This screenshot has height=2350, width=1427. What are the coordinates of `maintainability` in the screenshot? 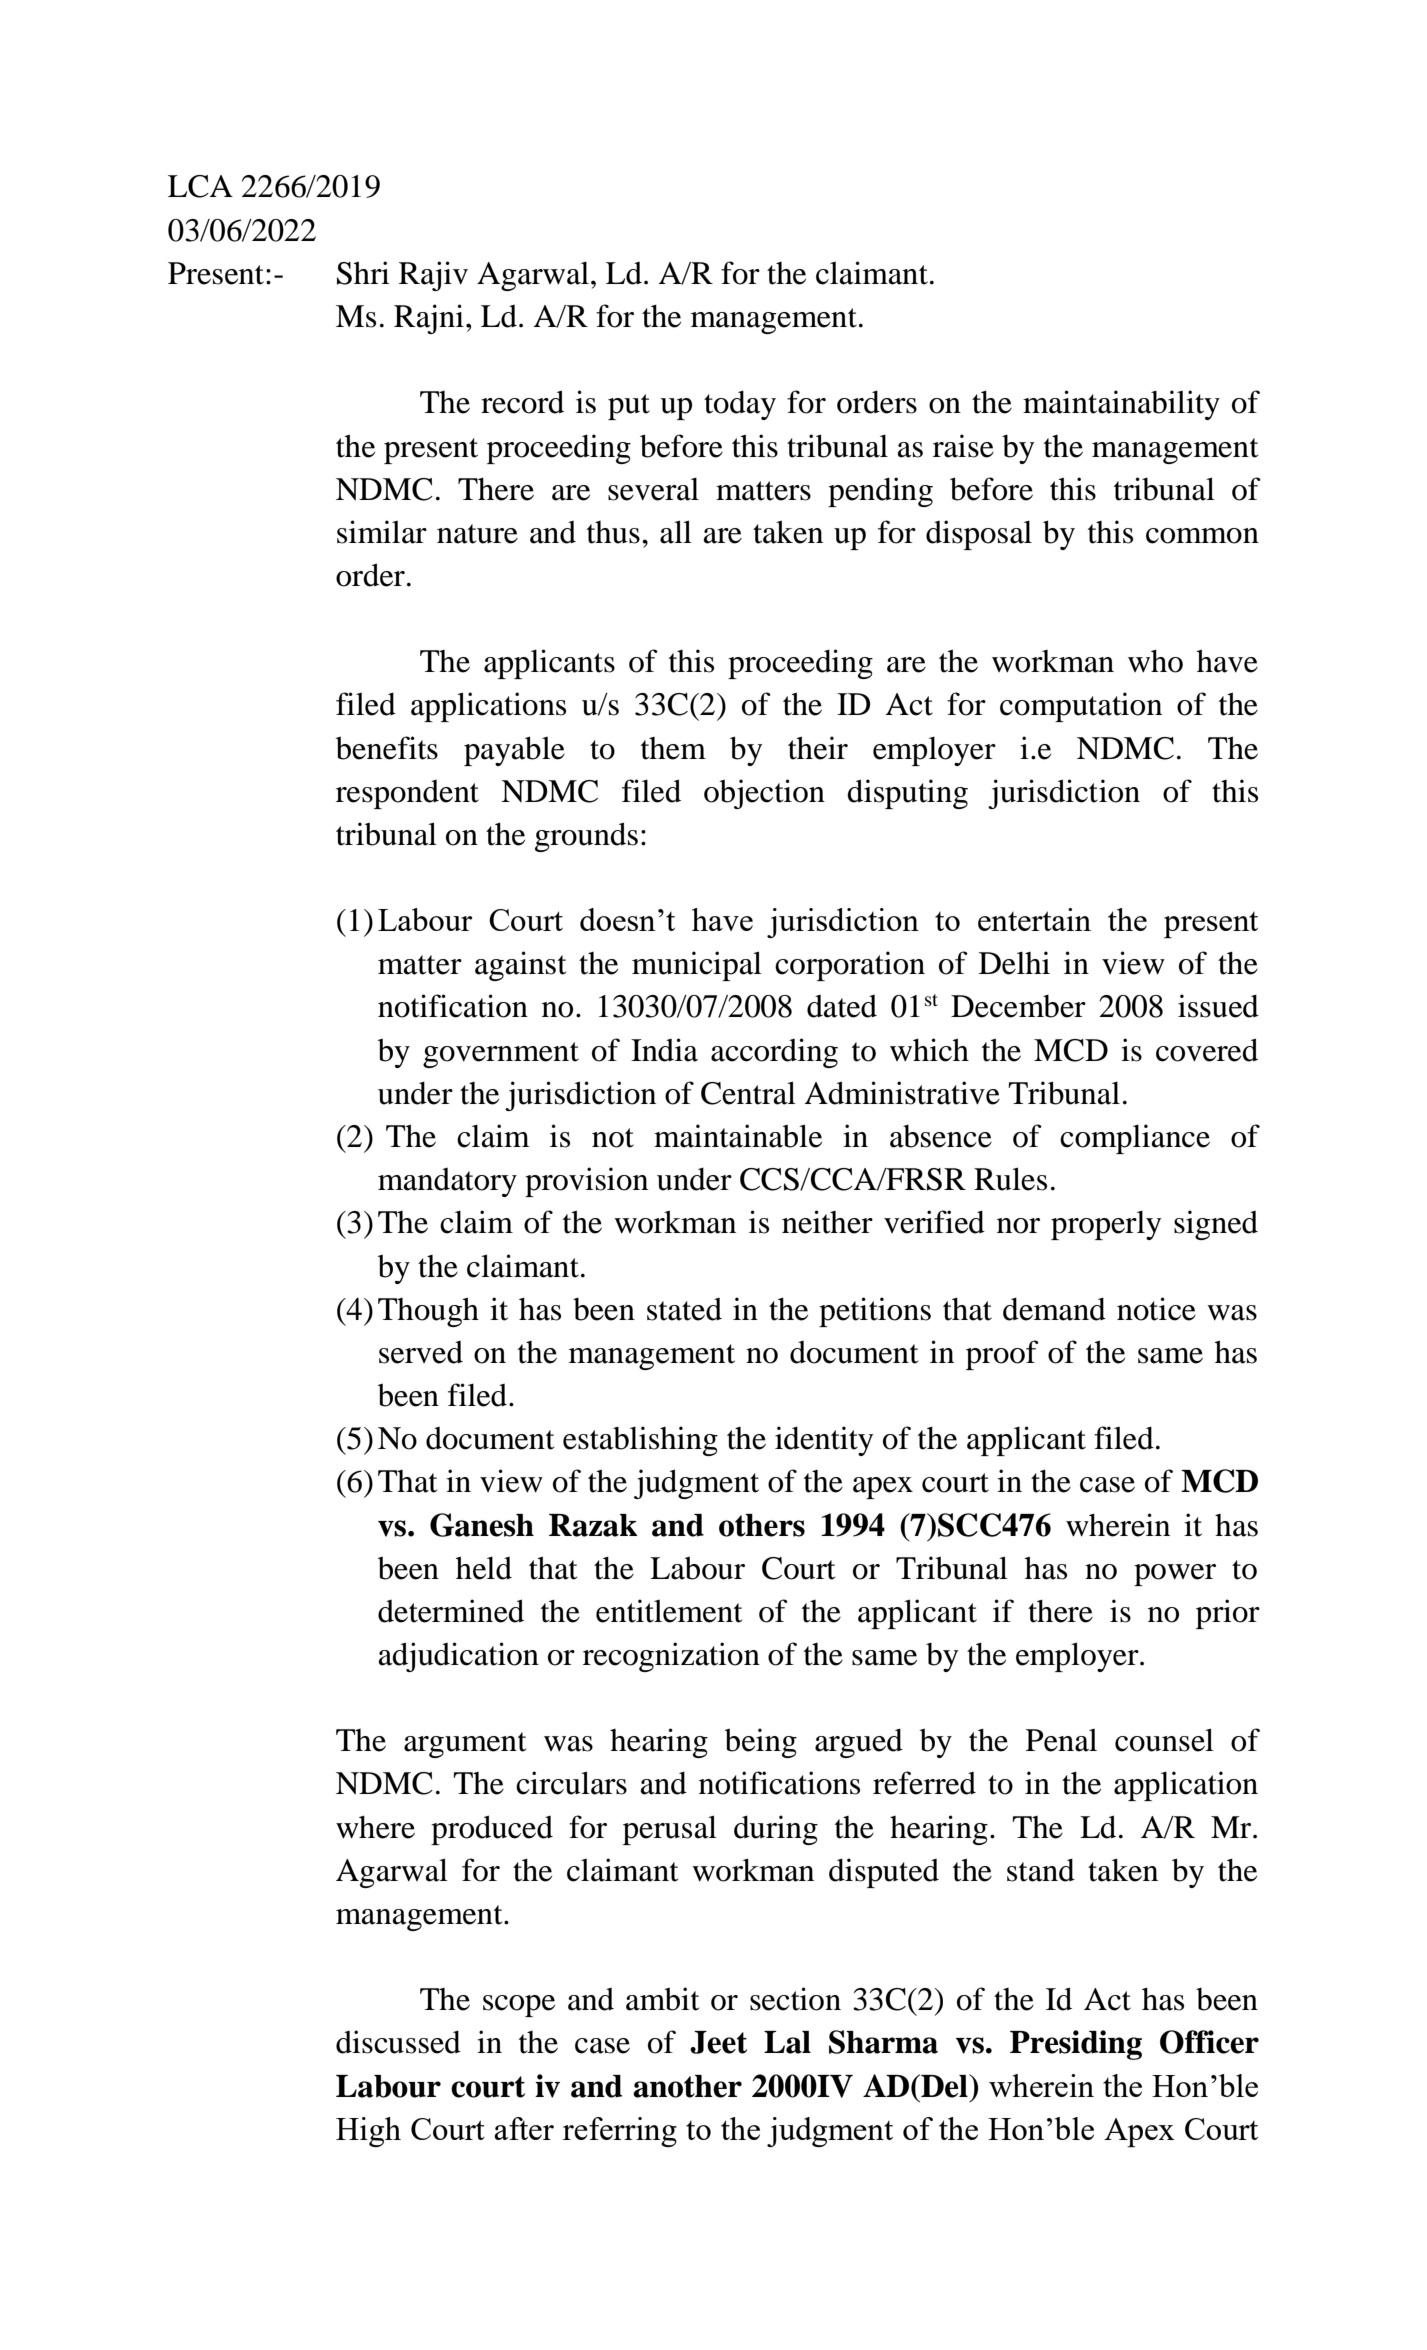 It's located at (1121, 405).
